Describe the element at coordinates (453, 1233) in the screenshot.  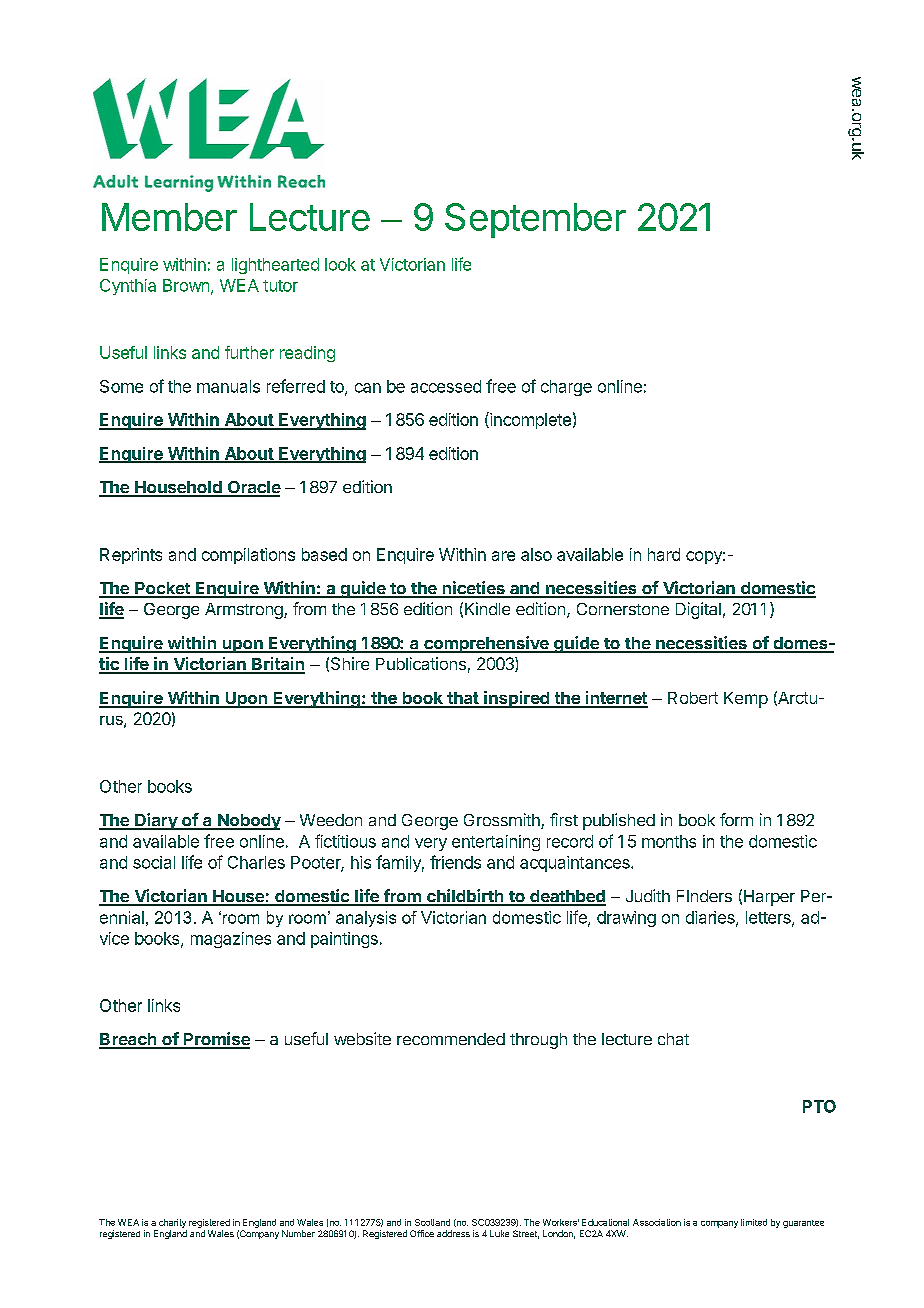
I see `address` at that location.
